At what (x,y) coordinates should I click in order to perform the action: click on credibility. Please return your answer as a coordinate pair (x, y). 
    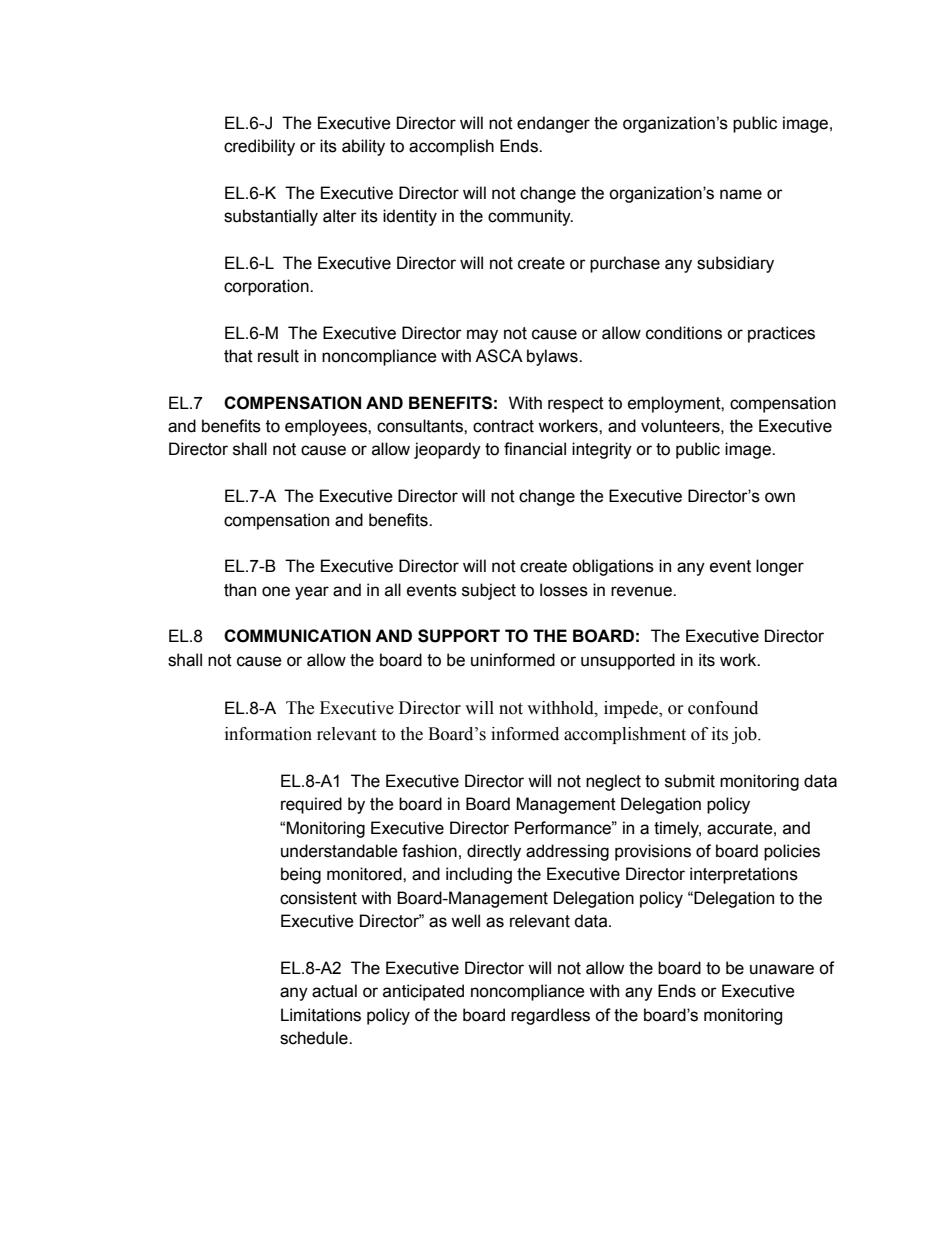
    Looking at the image, I should click on (259, 147).
